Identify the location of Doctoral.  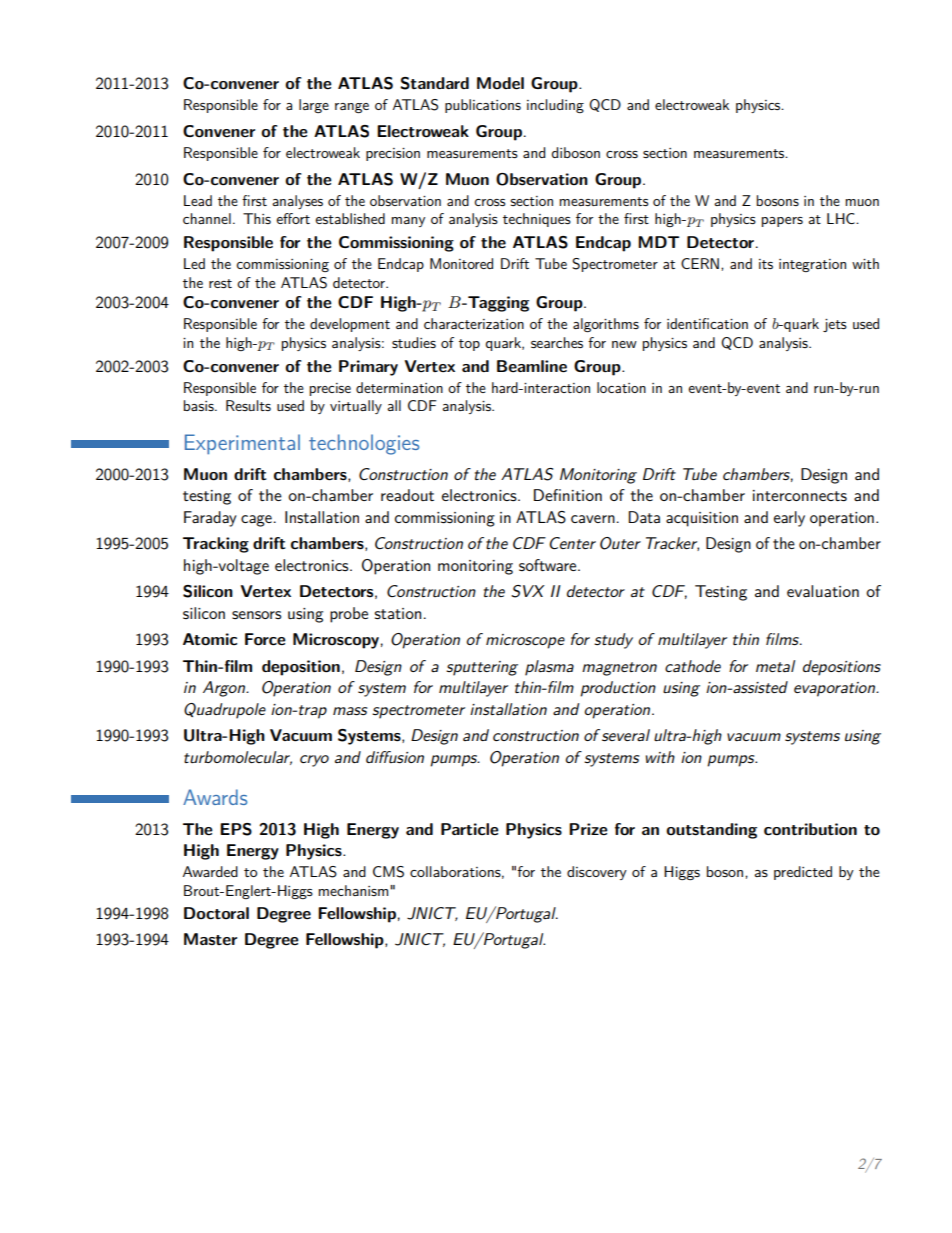
(216, 913).
